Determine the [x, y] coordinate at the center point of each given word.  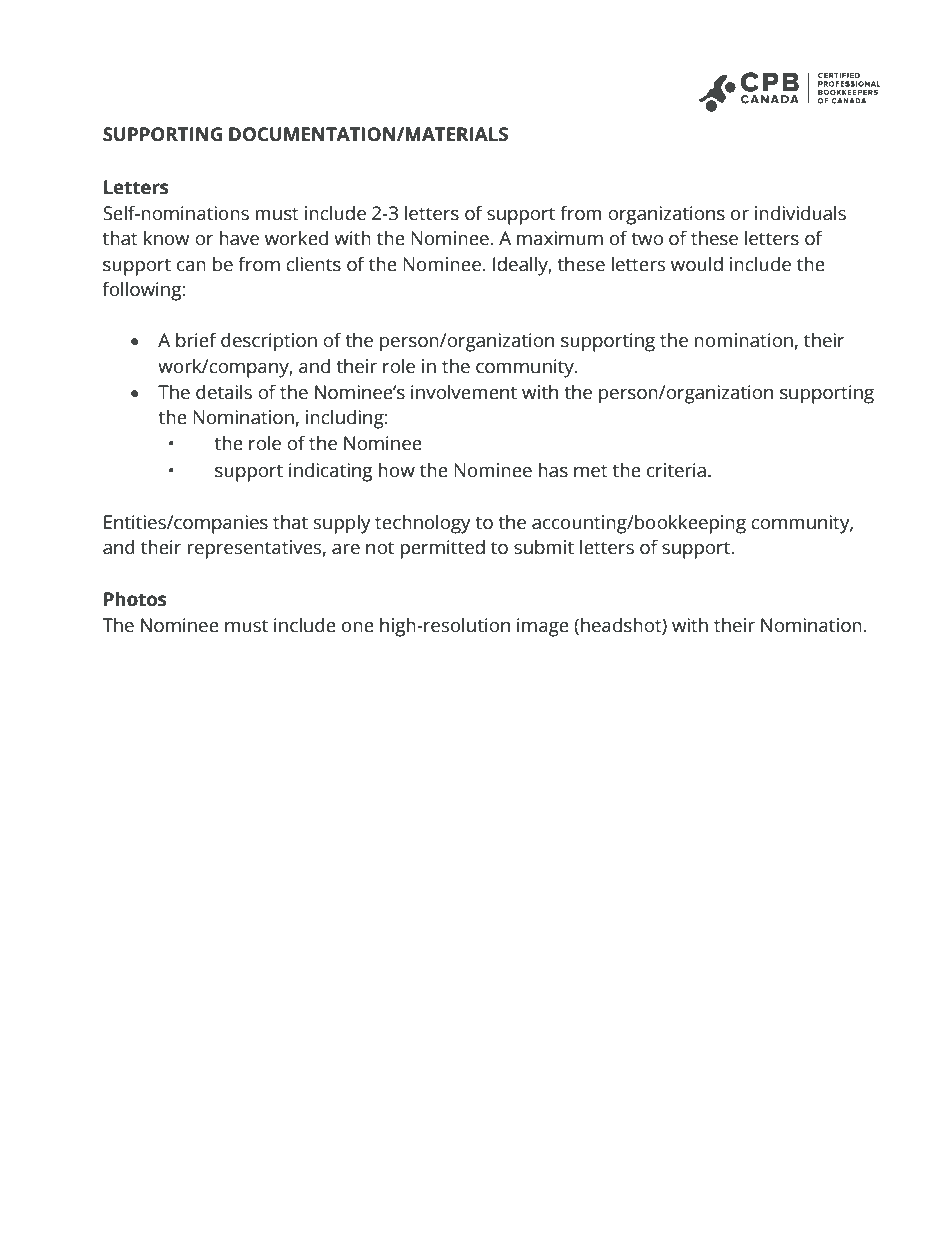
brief [196, 340]
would [697, 264]
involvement [464, 392]
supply [342, 524]
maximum [560, 238]
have [239, 238]
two [647, 239]
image [543, 627]
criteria [676, 470]
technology [423, 524]
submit [544, 547]
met [591, 471]
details [224, 392]
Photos [135, 599]
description [269, 342]
